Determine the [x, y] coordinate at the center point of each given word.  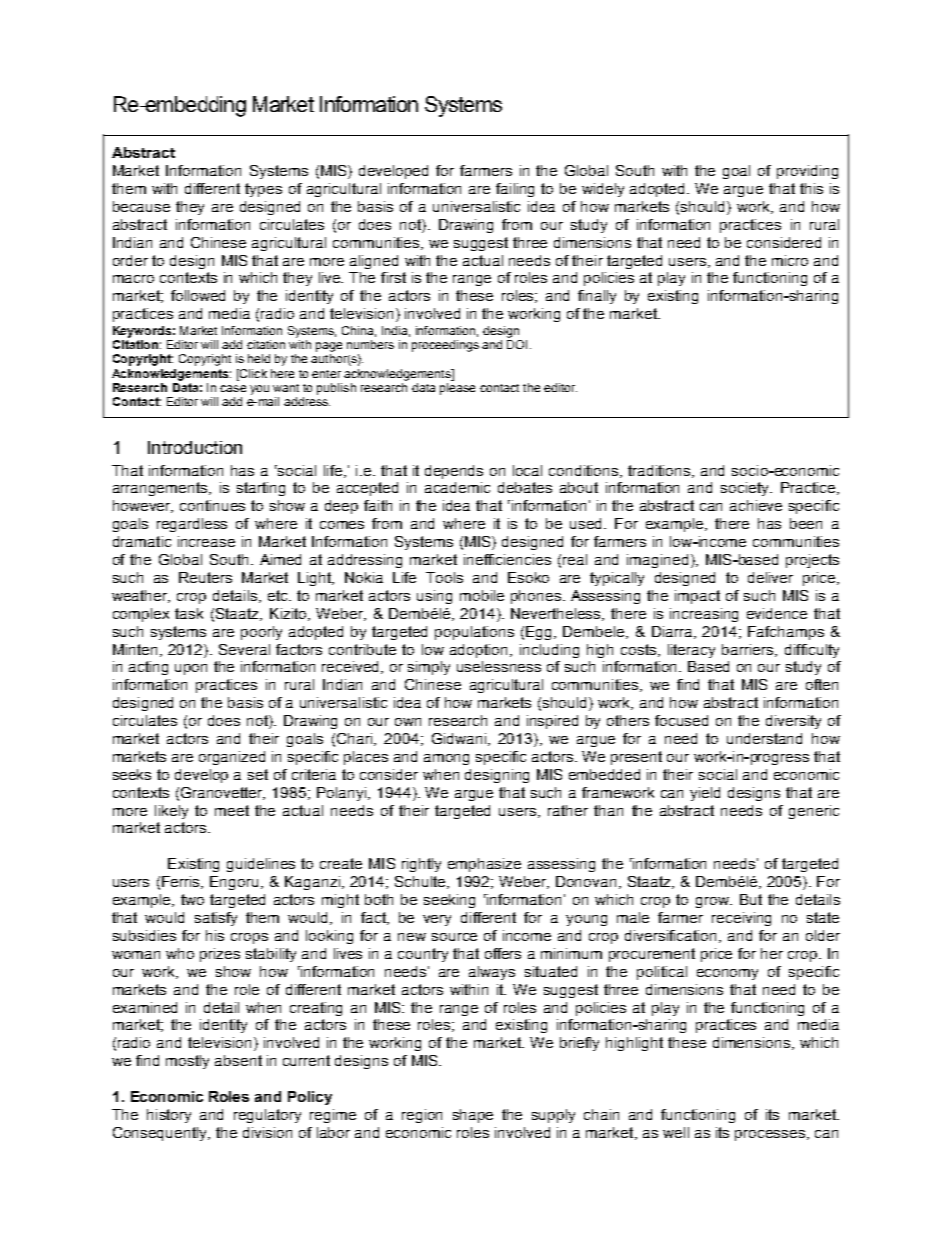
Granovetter [223, 793]
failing [515, 190]
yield [705, 794]
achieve [756, 505]
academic [457, 487]
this [811, 188]
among [446, 759]
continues [212, 505]
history [169, 1116]
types [263, 190]
